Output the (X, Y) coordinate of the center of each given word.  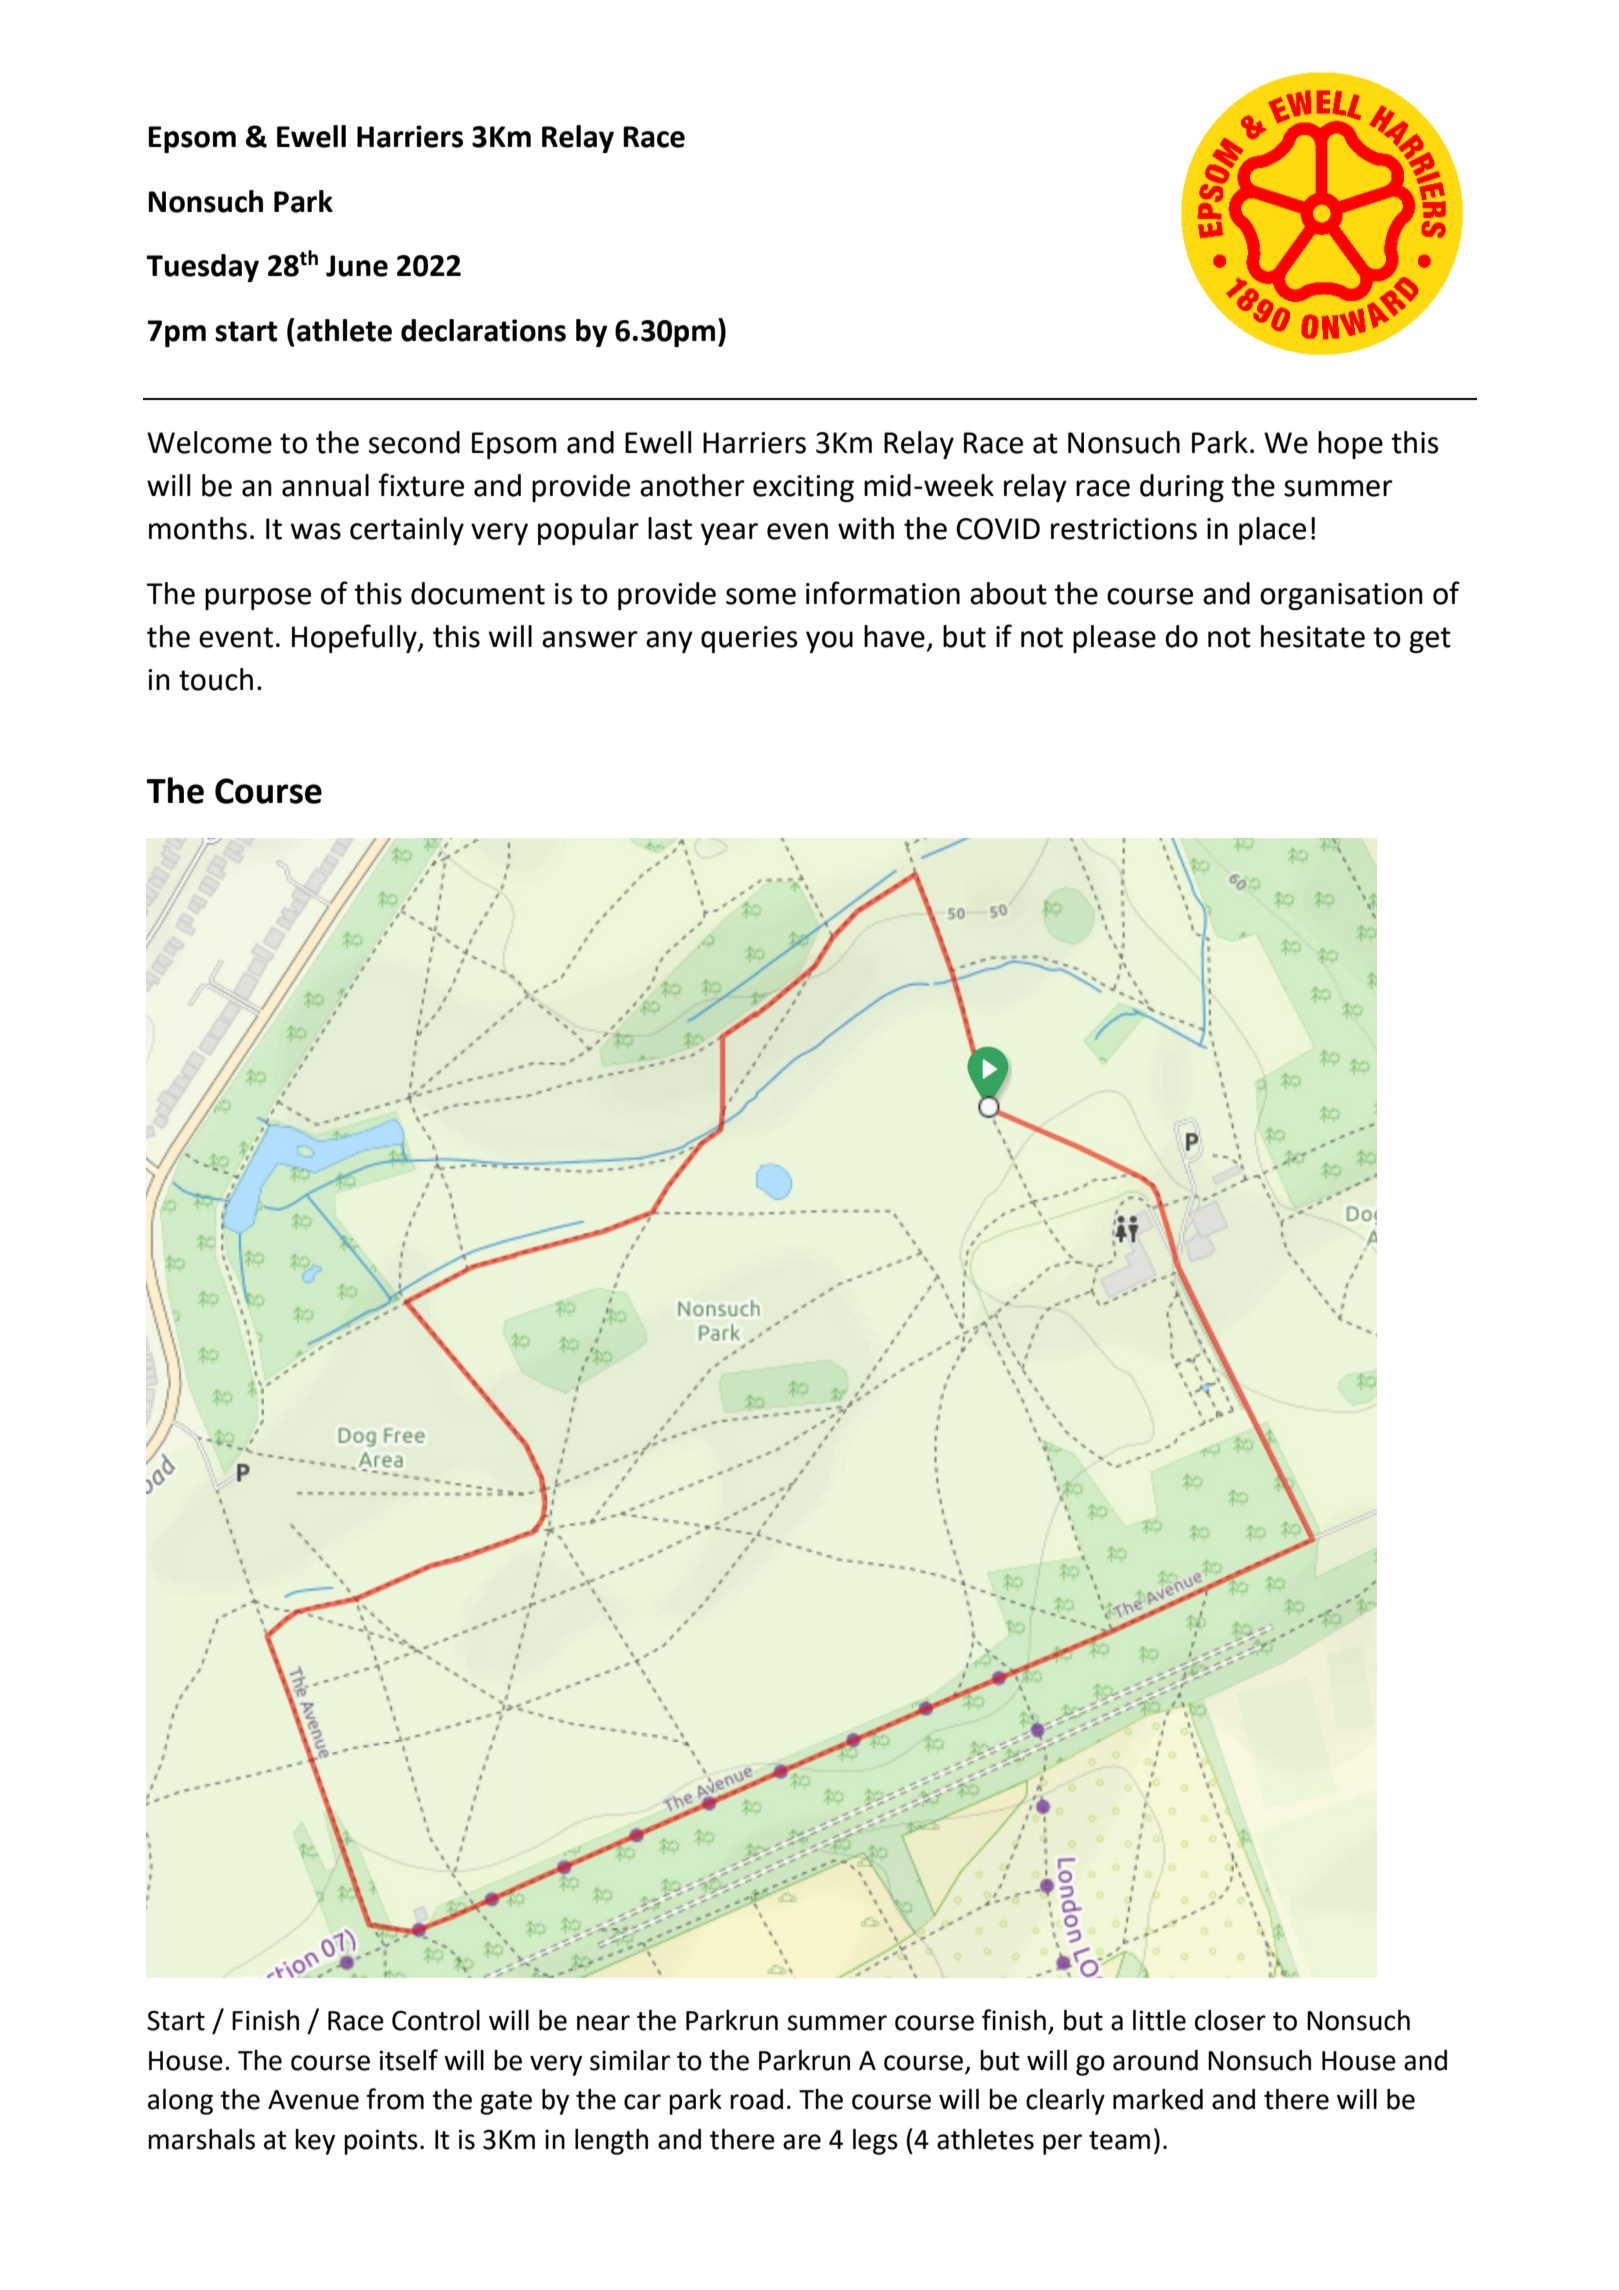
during (1182, 488)
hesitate (1313, 636)
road (756, 2099)
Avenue (313, 2100)
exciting (803, 488)
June (357, 266)
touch (216, 679)
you (829, 642)
